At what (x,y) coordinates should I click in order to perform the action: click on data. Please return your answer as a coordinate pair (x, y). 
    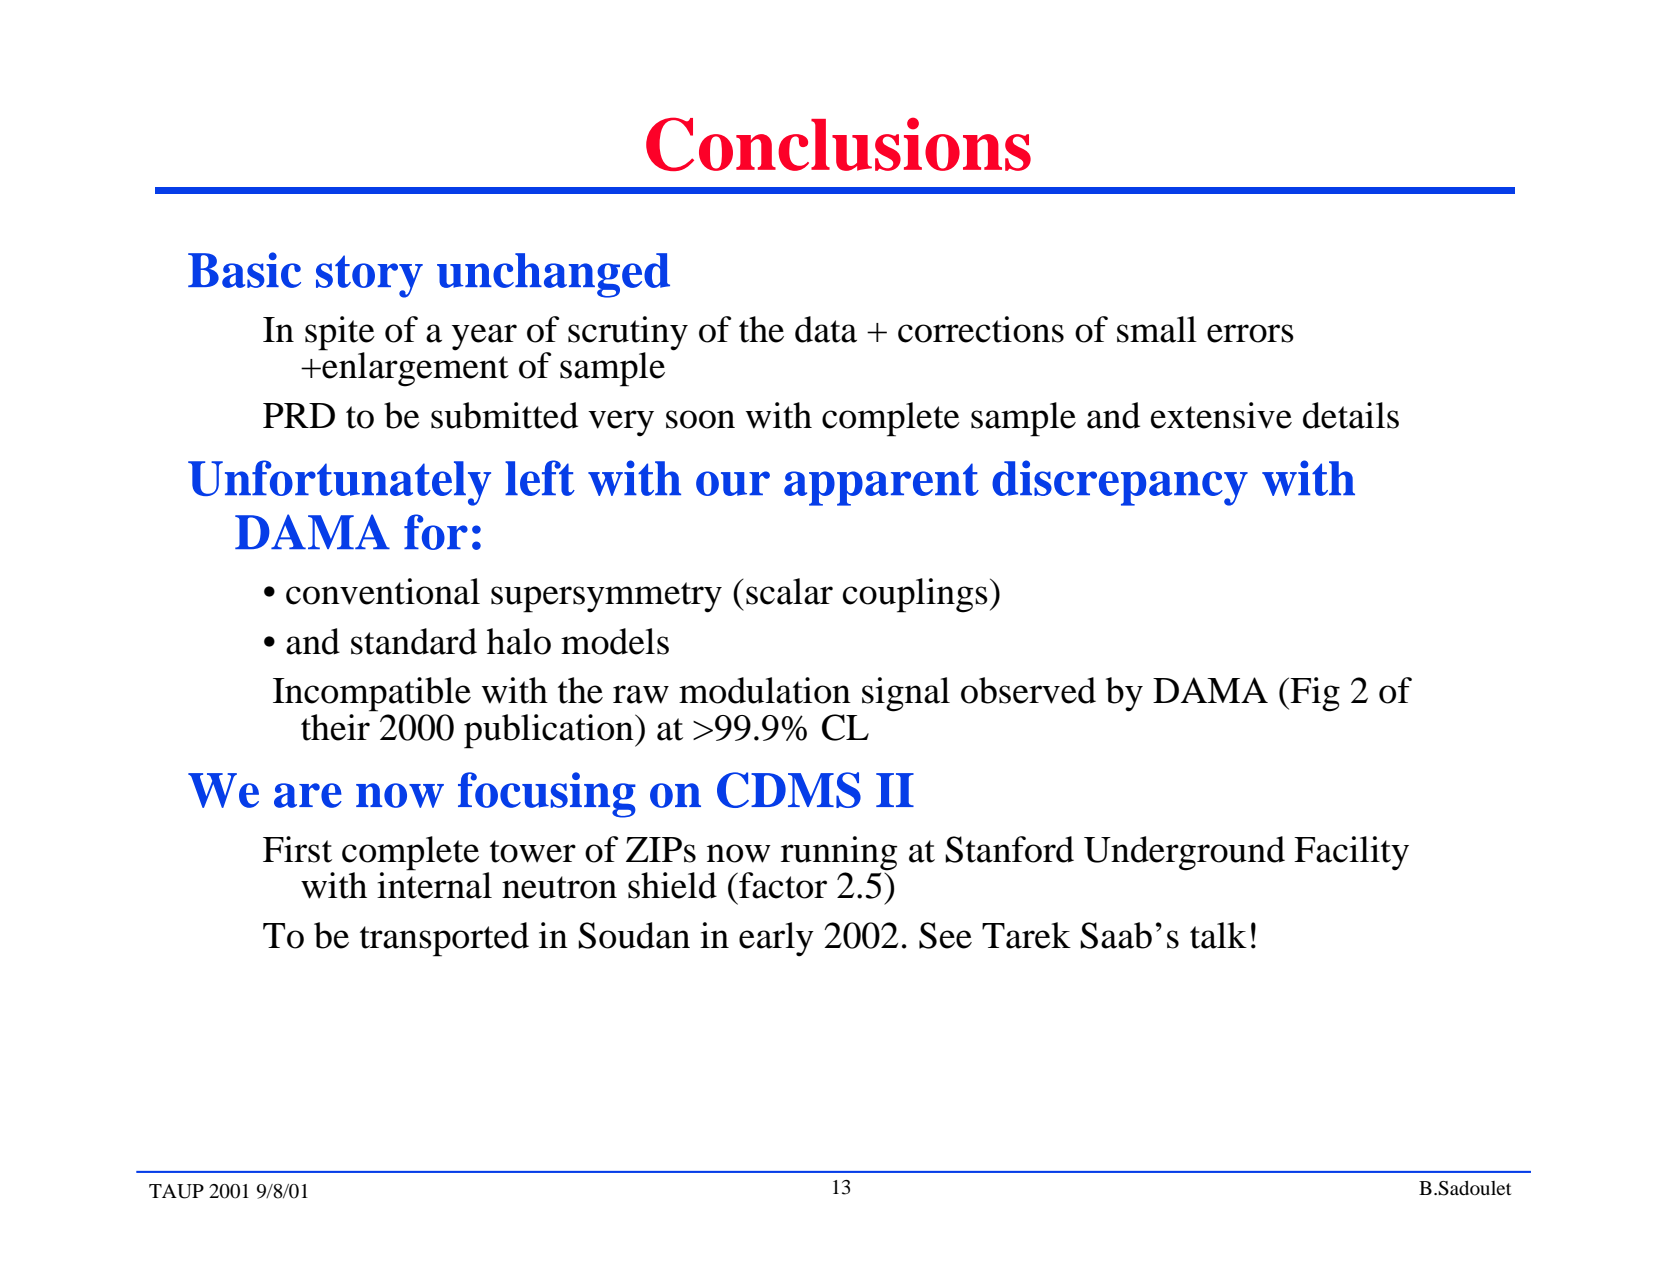
    Looking at the image, I should click on (826, 329).
